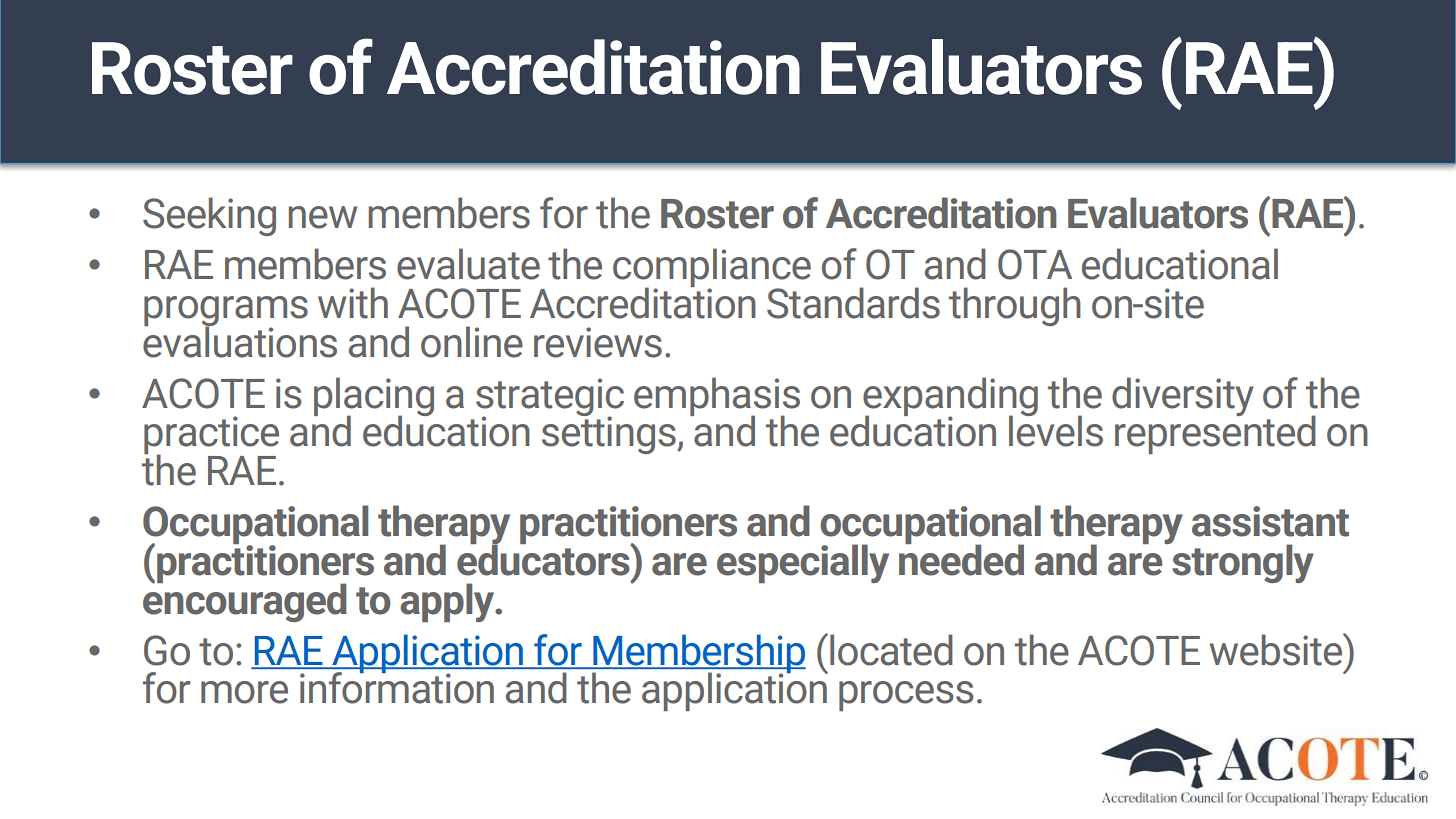 Image resolution: width=1456 pixels, height=819 pixels. I want to click on especially, so click(803, 563).
